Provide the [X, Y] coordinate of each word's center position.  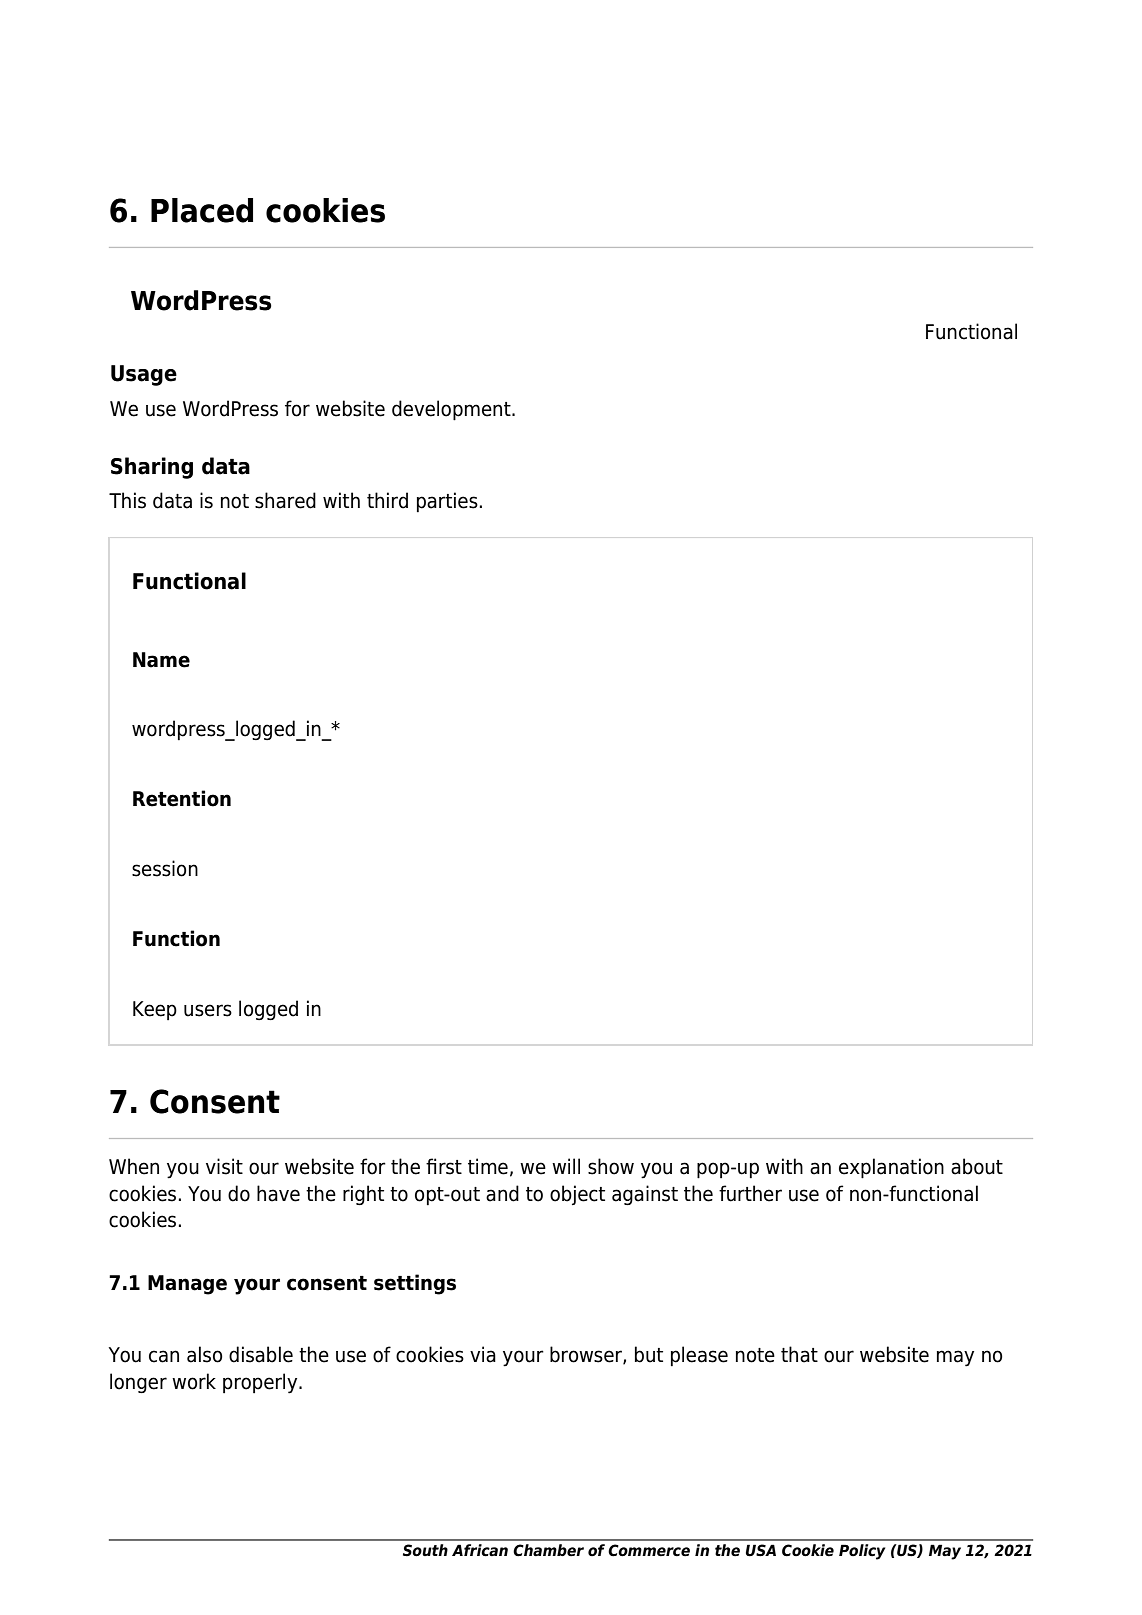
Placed [202, 210]
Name [161, 660]
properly [261, 1383]
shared [285, 500]
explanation [891, 1168]
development [452, 410]
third [387, 500]
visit [224, 1166]
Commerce [649, 1550]
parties [447, 502]
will [566, 1166]
